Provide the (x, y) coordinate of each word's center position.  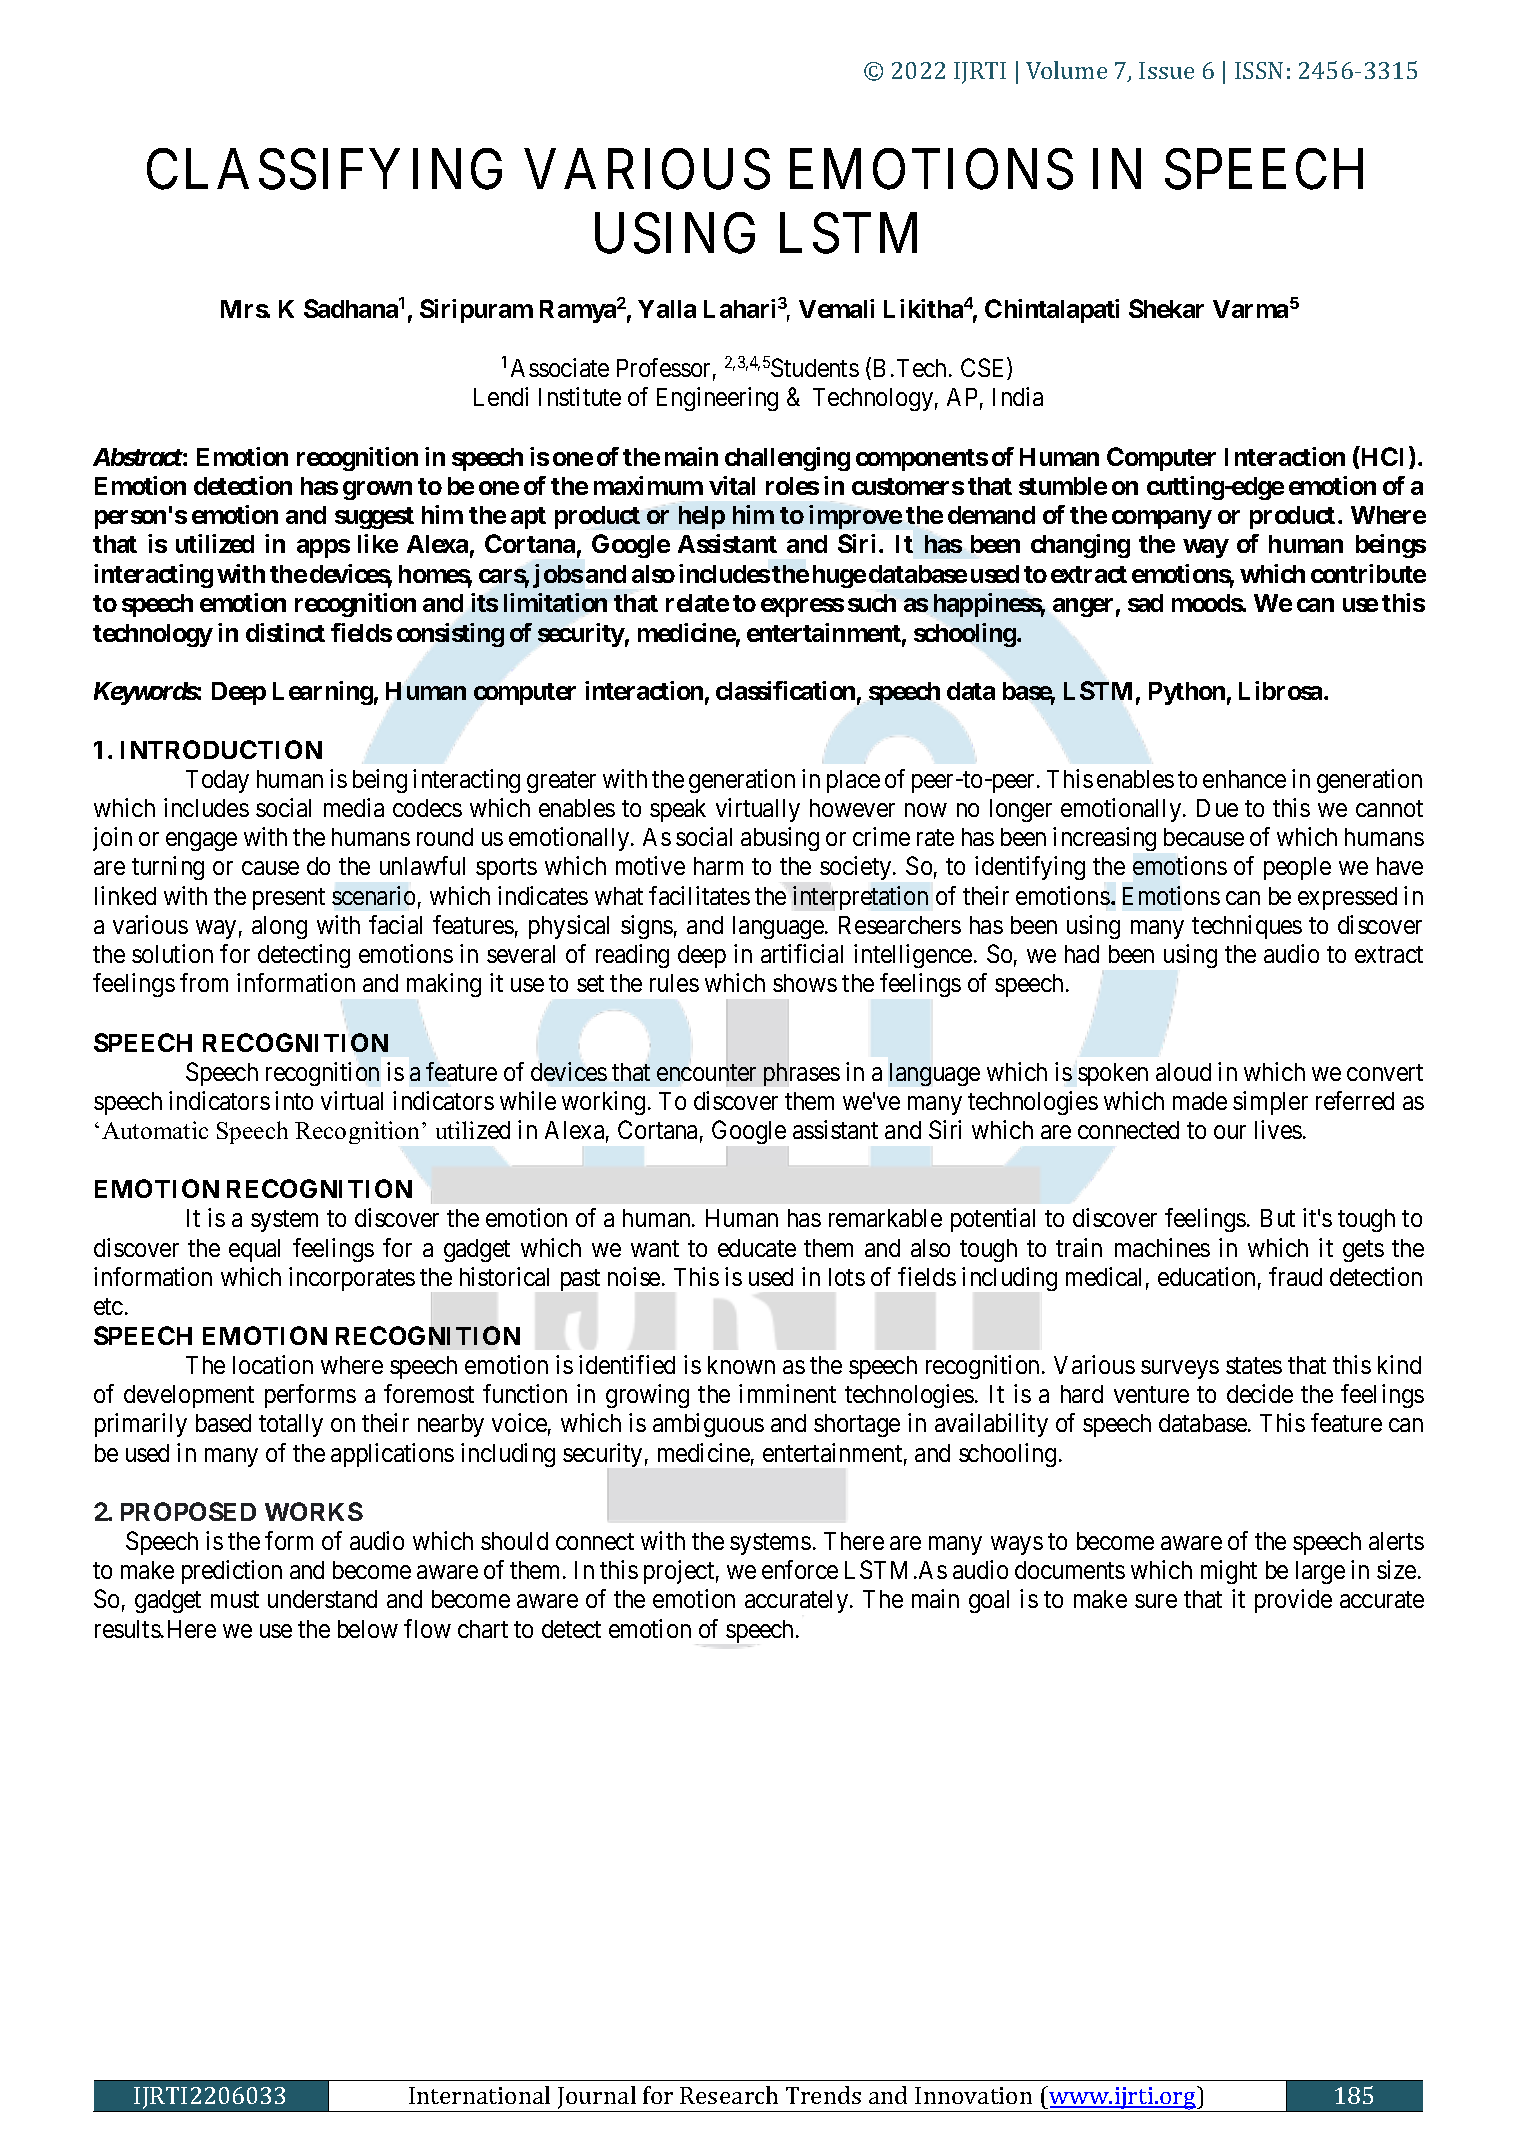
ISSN (1259, 70)
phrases (802, 1074)
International (479, 2095)
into (294, 1100)
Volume (1066, 70)
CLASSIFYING (324, 169)
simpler (1270, 1103)
